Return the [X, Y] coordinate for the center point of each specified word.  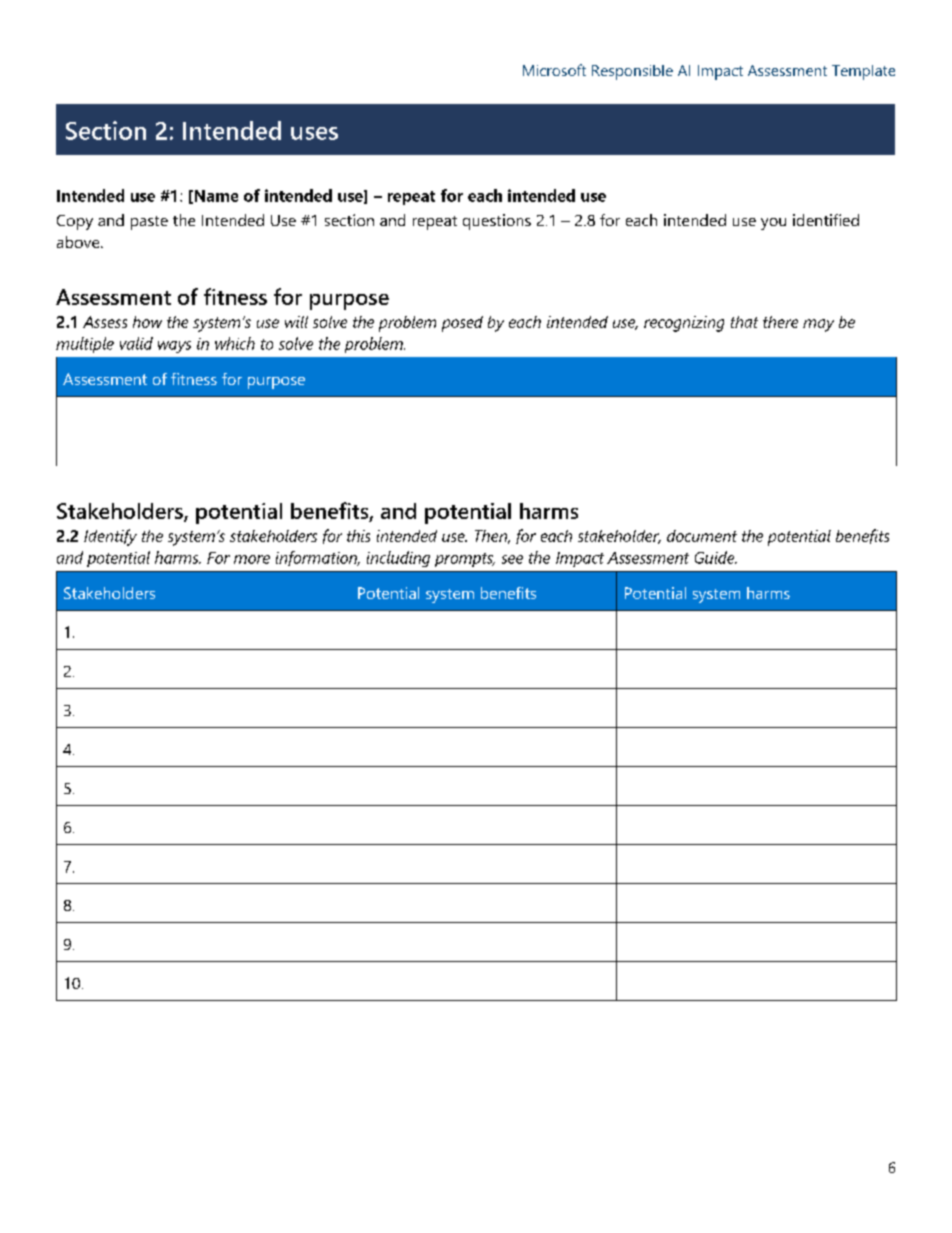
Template [863, 72]
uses [314, 133]
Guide [716, 557]
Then [492, 537]
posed [462, 324]
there [780, 322]
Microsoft [554, 70]
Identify [110, 537]
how [147, 322]
